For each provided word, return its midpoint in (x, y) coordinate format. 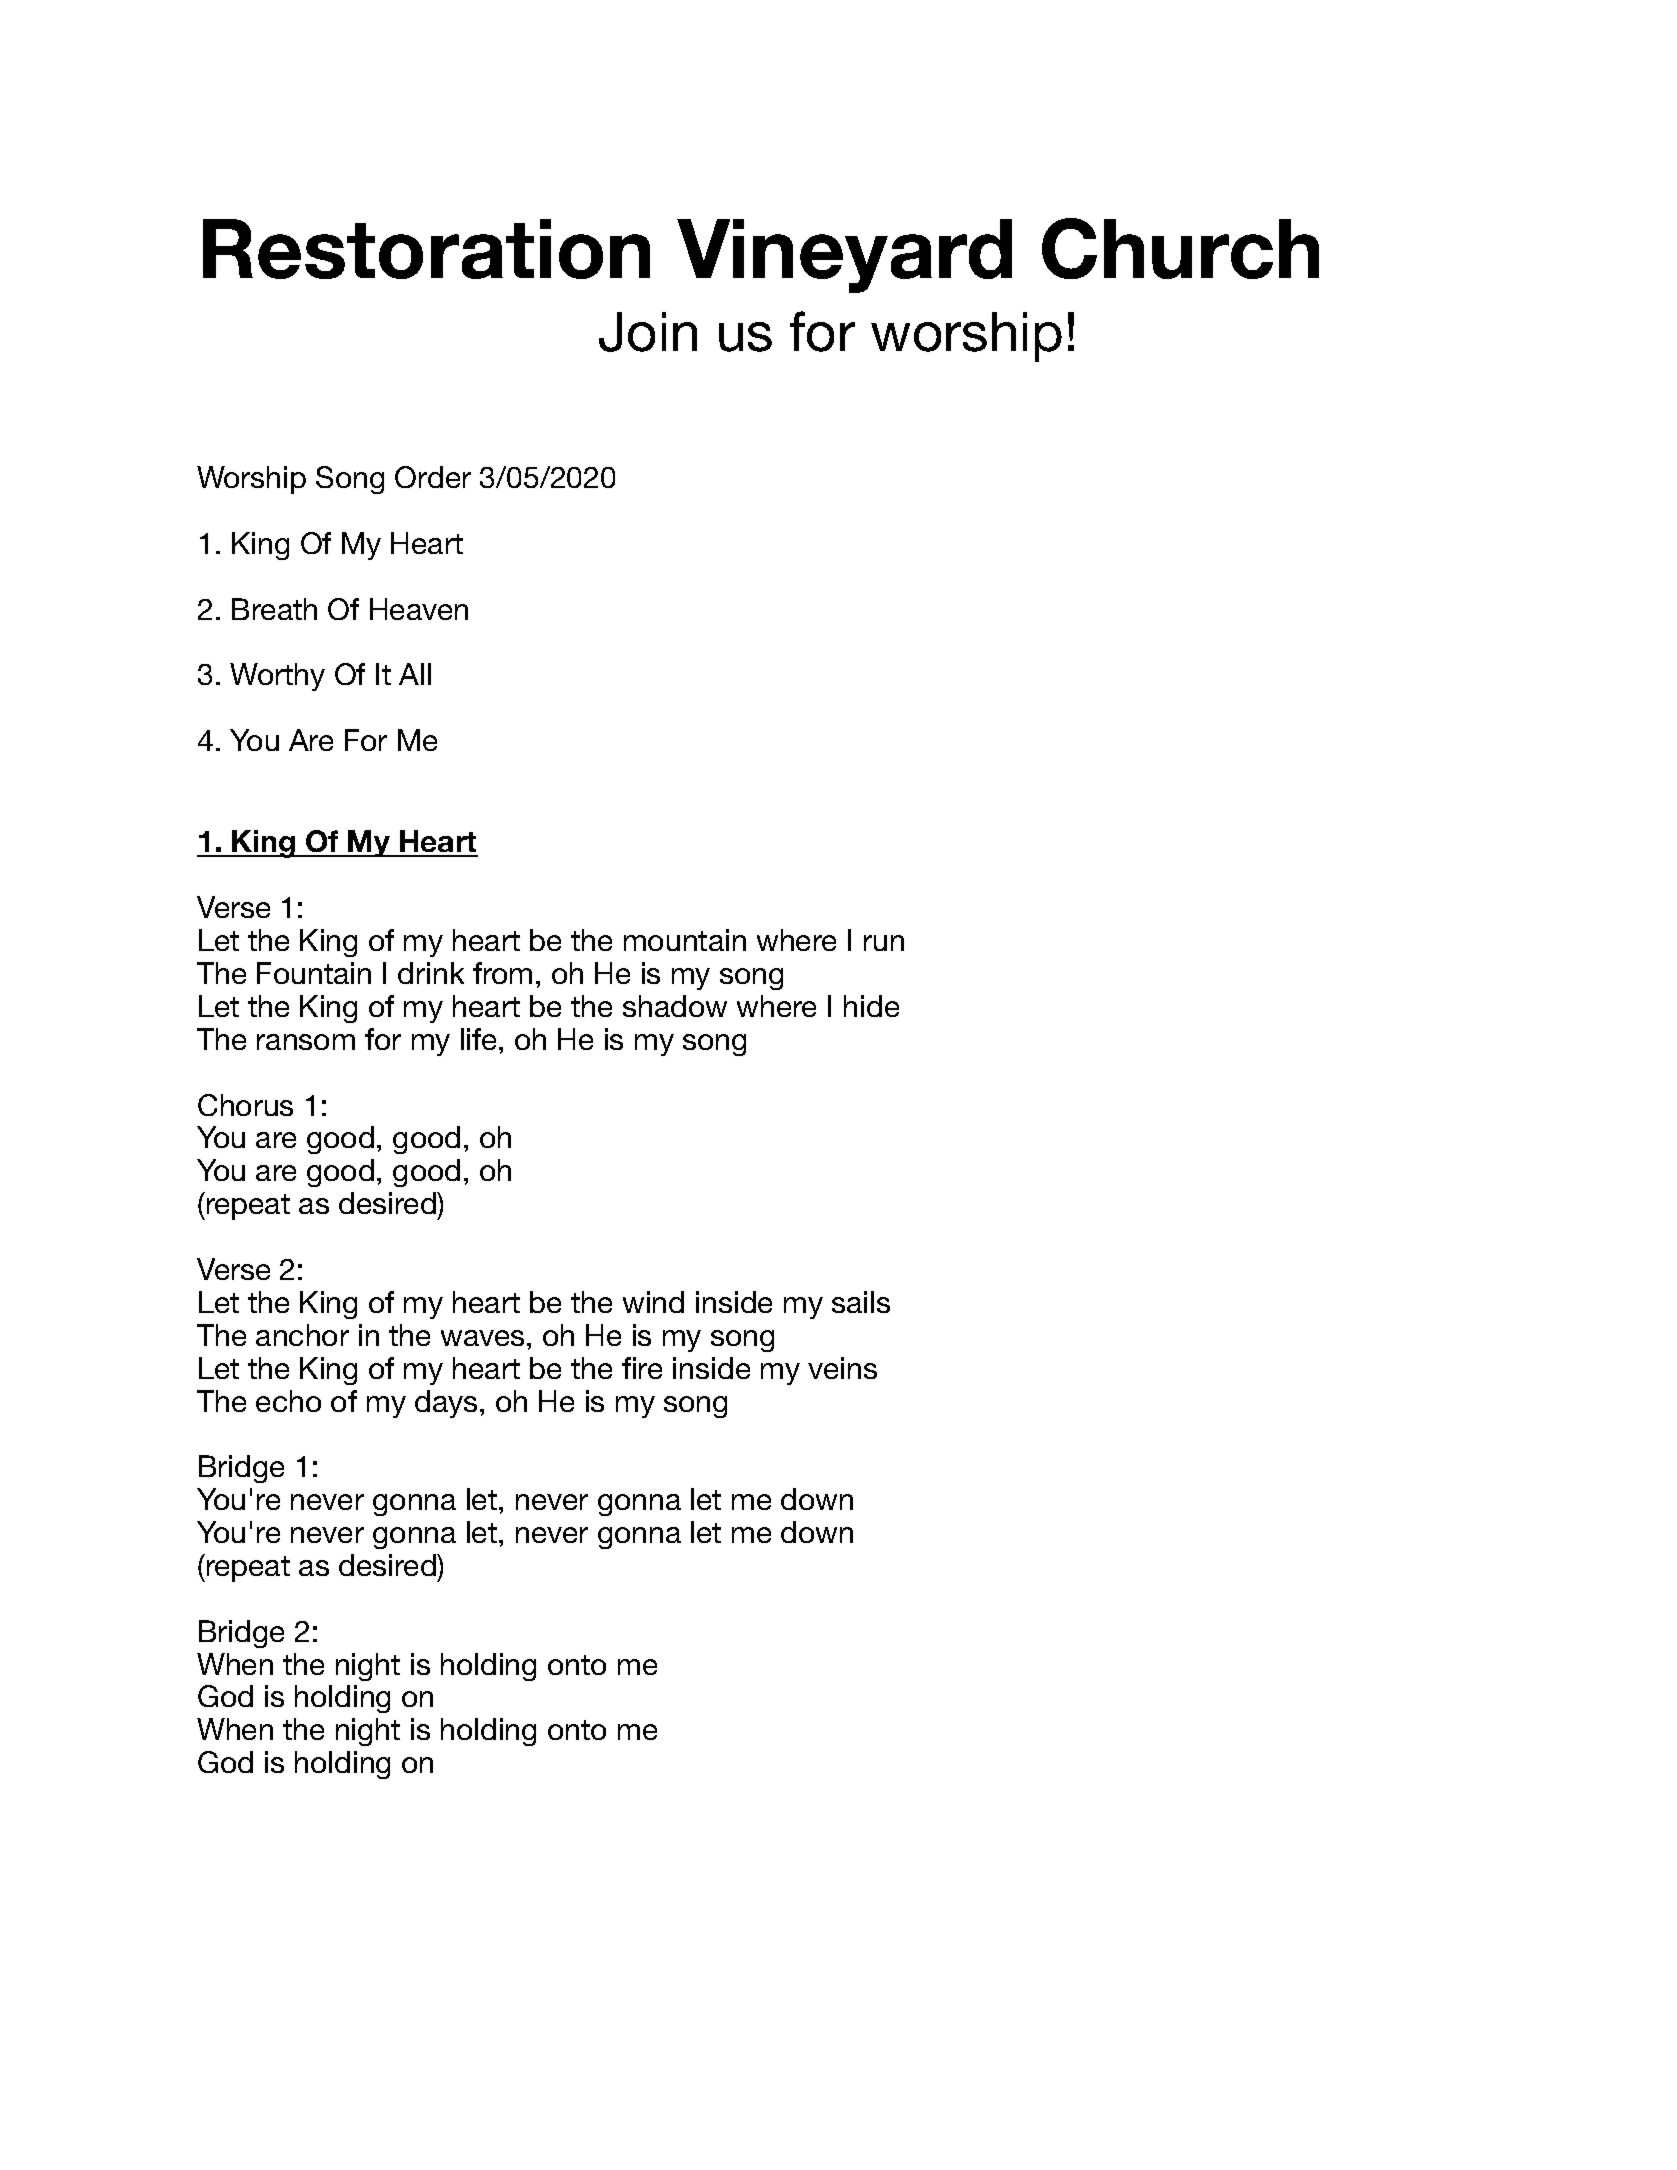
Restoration (426, 249)
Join (648, 332)
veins (842, 1368)
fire (642, 1368)
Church (1180, 248)
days (446, 1404)
